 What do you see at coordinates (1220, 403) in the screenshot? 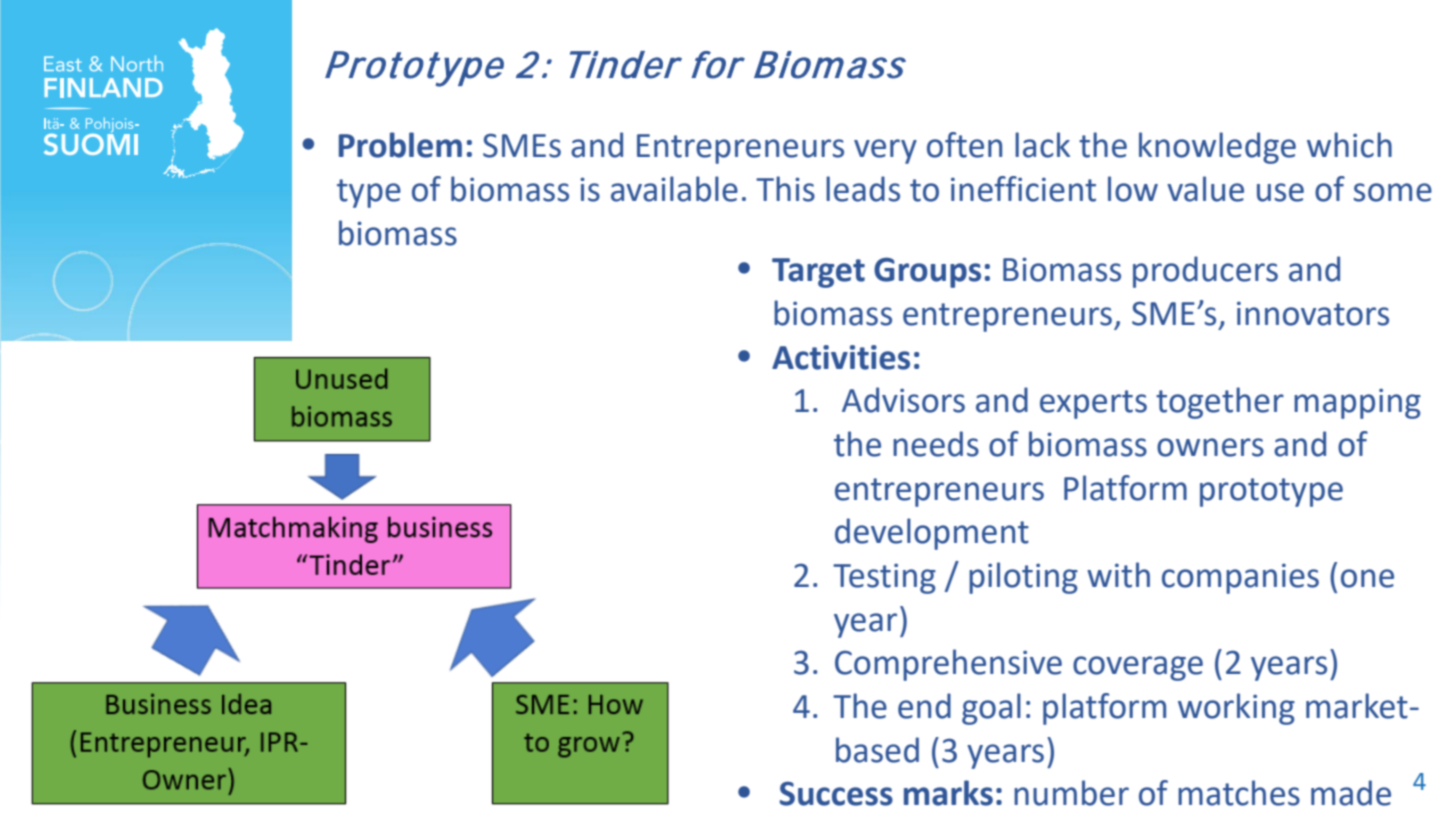
I see `together` at bounding box center [1220, 403].
